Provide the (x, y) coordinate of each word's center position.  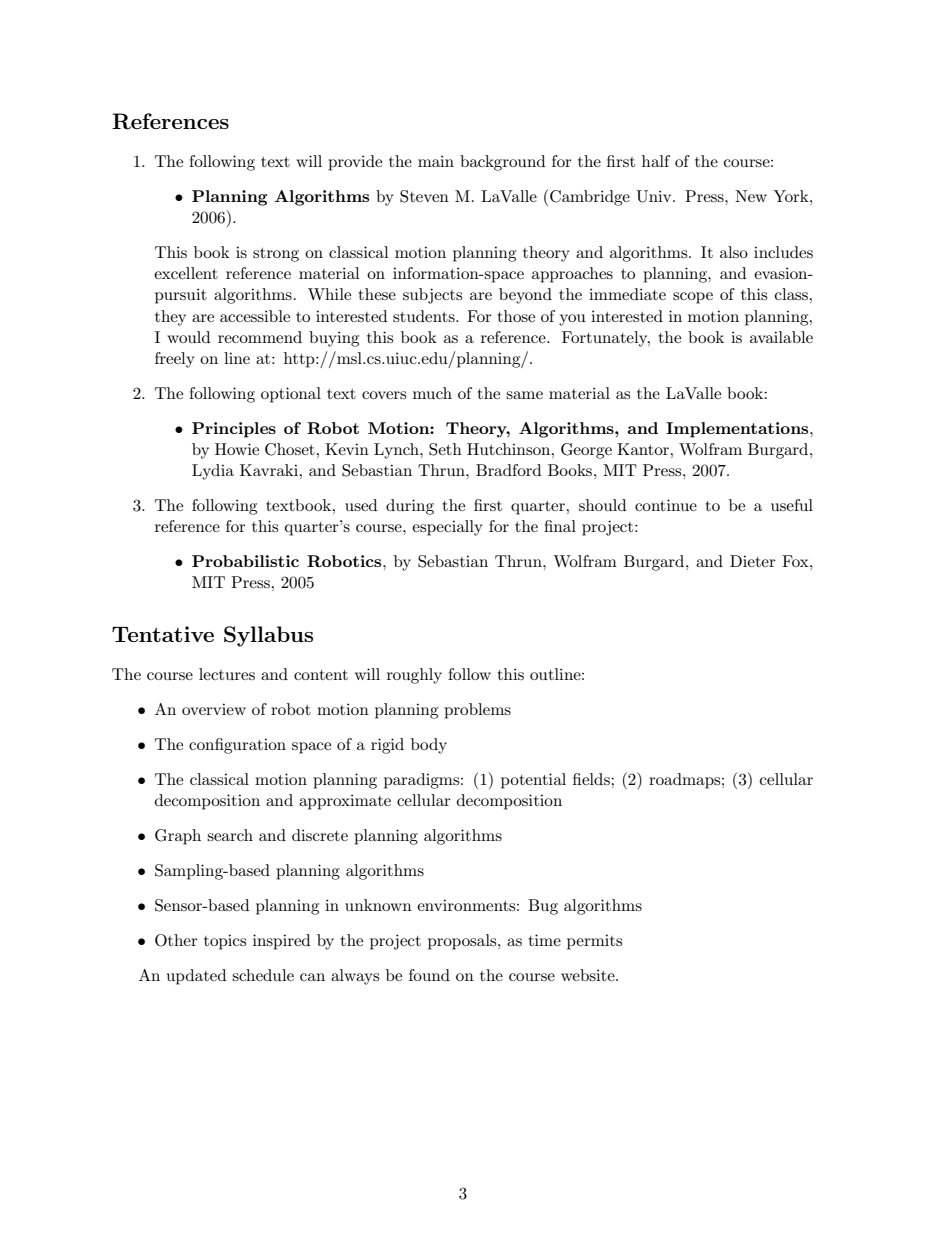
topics (225, 942)
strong (276, 255)
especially (447, 528)
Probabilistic (245, 561)
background (502, 163)
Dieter (753, 561)
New (751, 196)
